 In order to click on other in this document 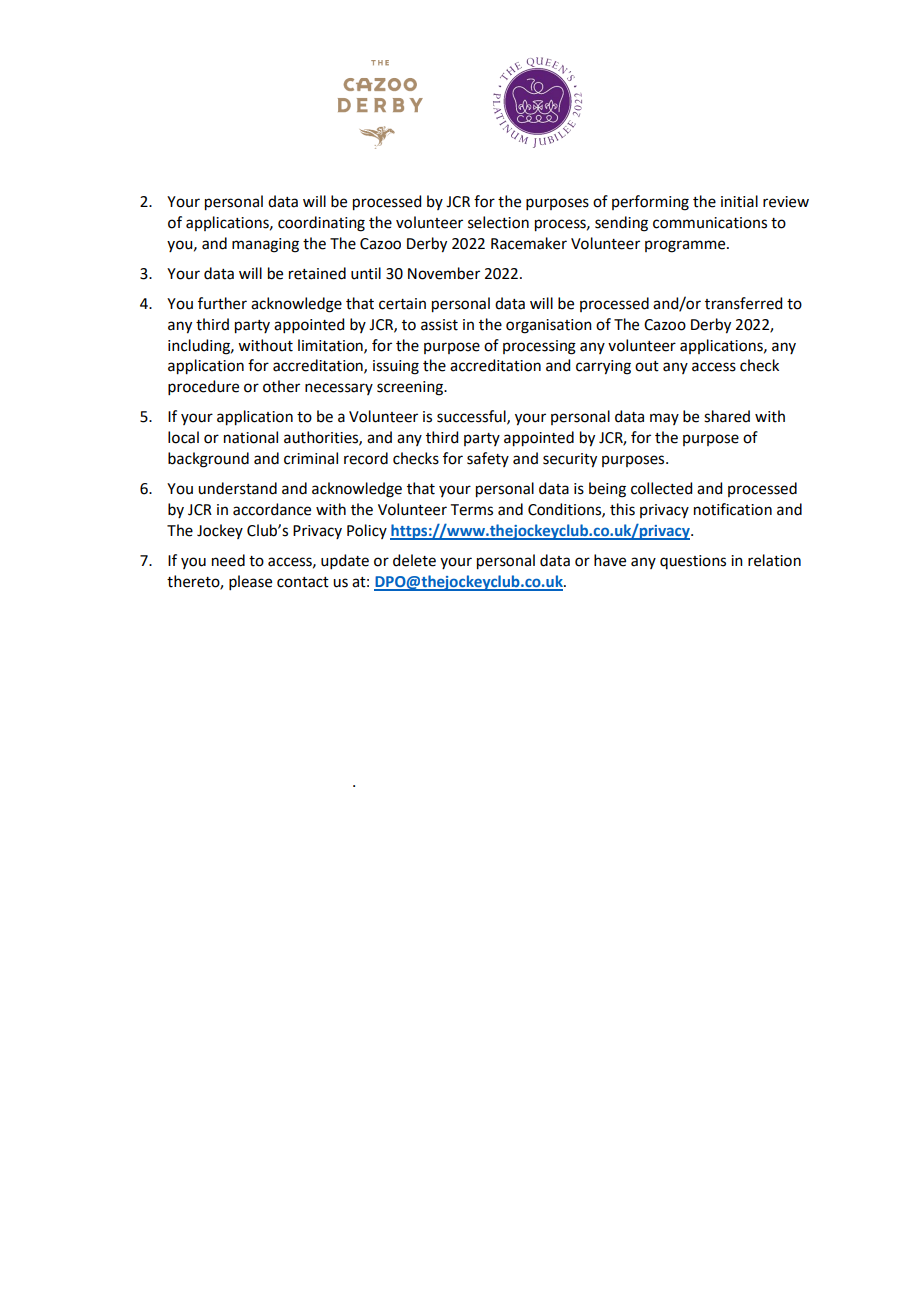, I will do `click(281, 386)`.
